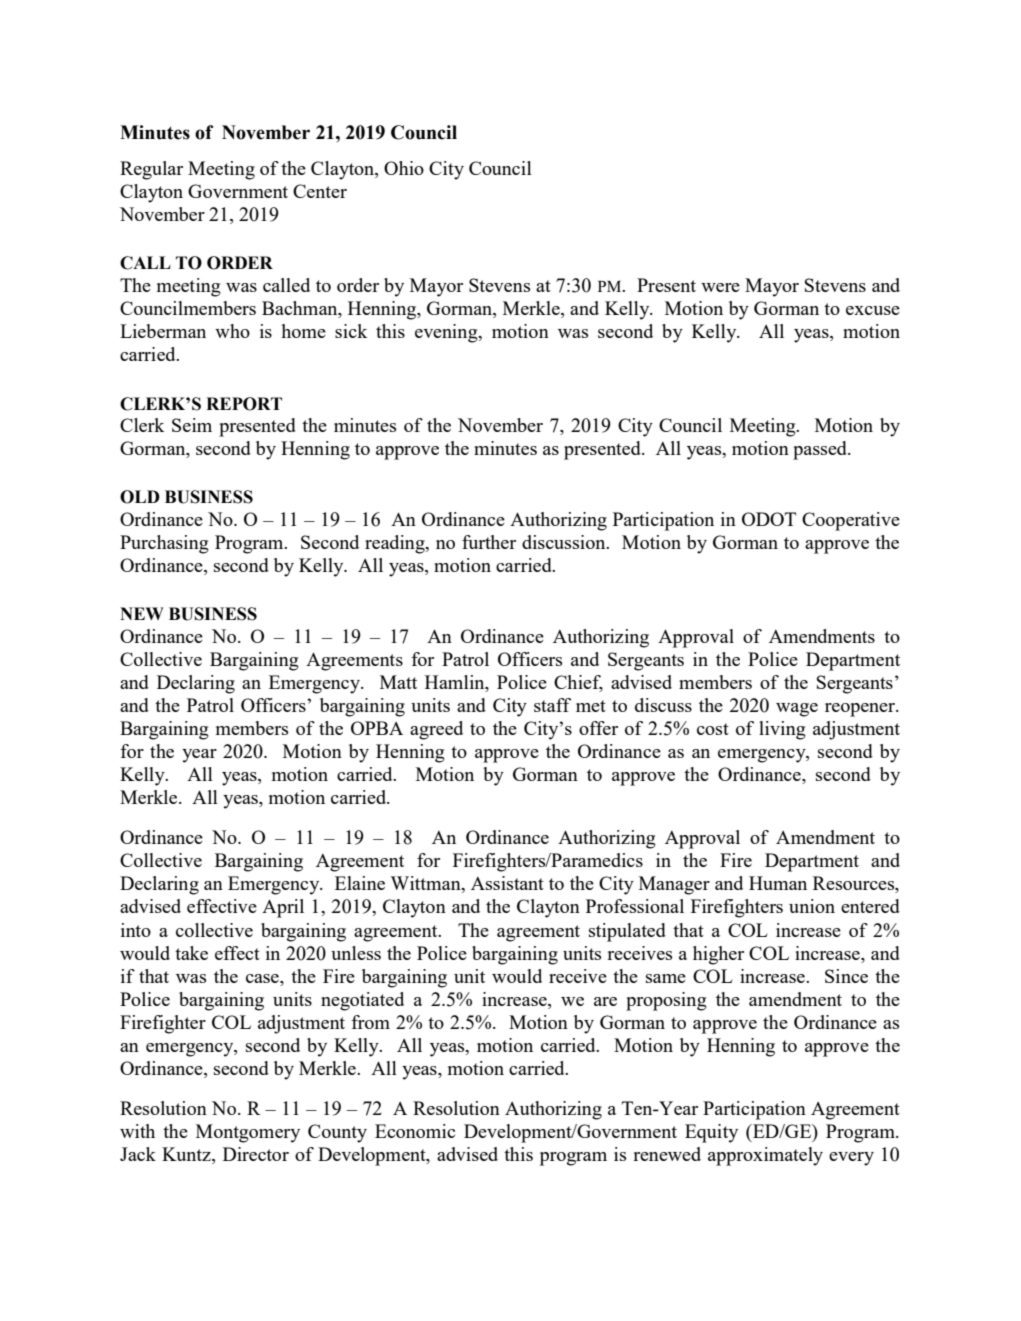 This image has width=1021, height=1321. I want to click on Matt, so click(398, 682).
